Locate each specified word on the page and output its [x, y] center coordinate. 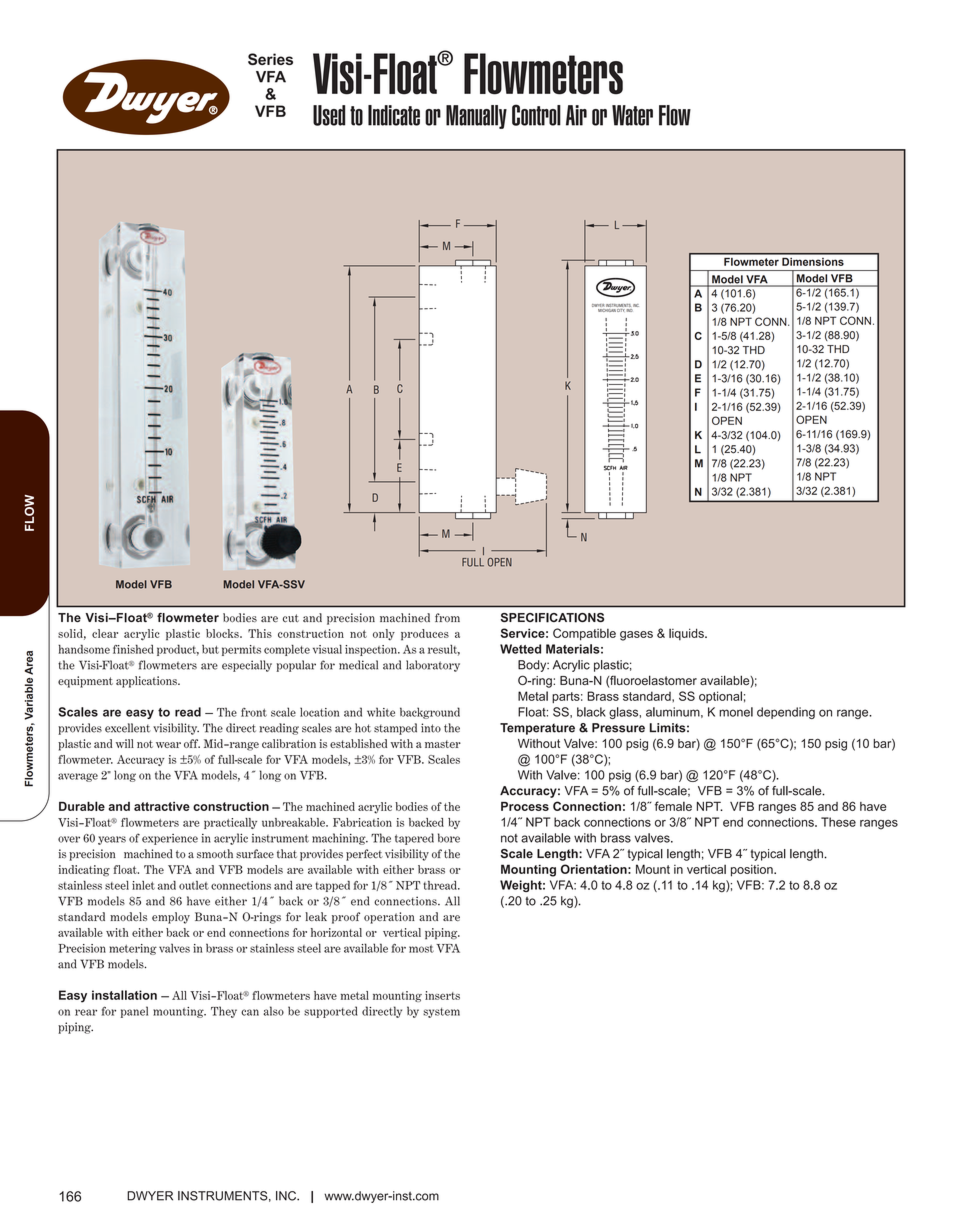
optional [720, 697]
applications [147, 682]
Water [632, 115]
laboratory [433, 666]
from [447, 617]
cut [291, 618]
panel [134, 1012]
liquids [687, 634]
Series [270, 59]
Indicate [394, 115]
